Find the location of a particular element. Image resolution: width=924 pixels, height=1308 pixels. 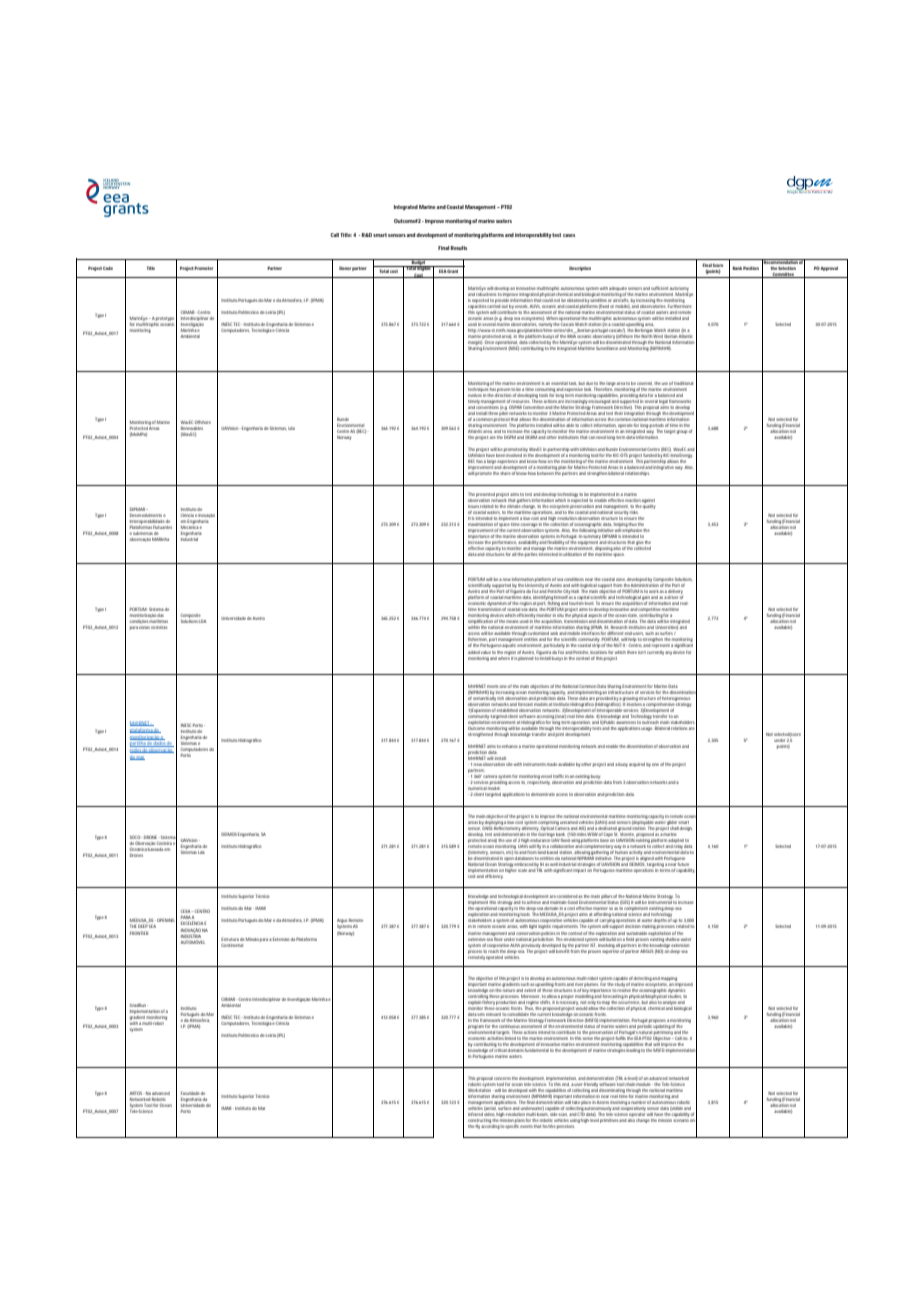

perceives is located at coordinates (566, 1127).
